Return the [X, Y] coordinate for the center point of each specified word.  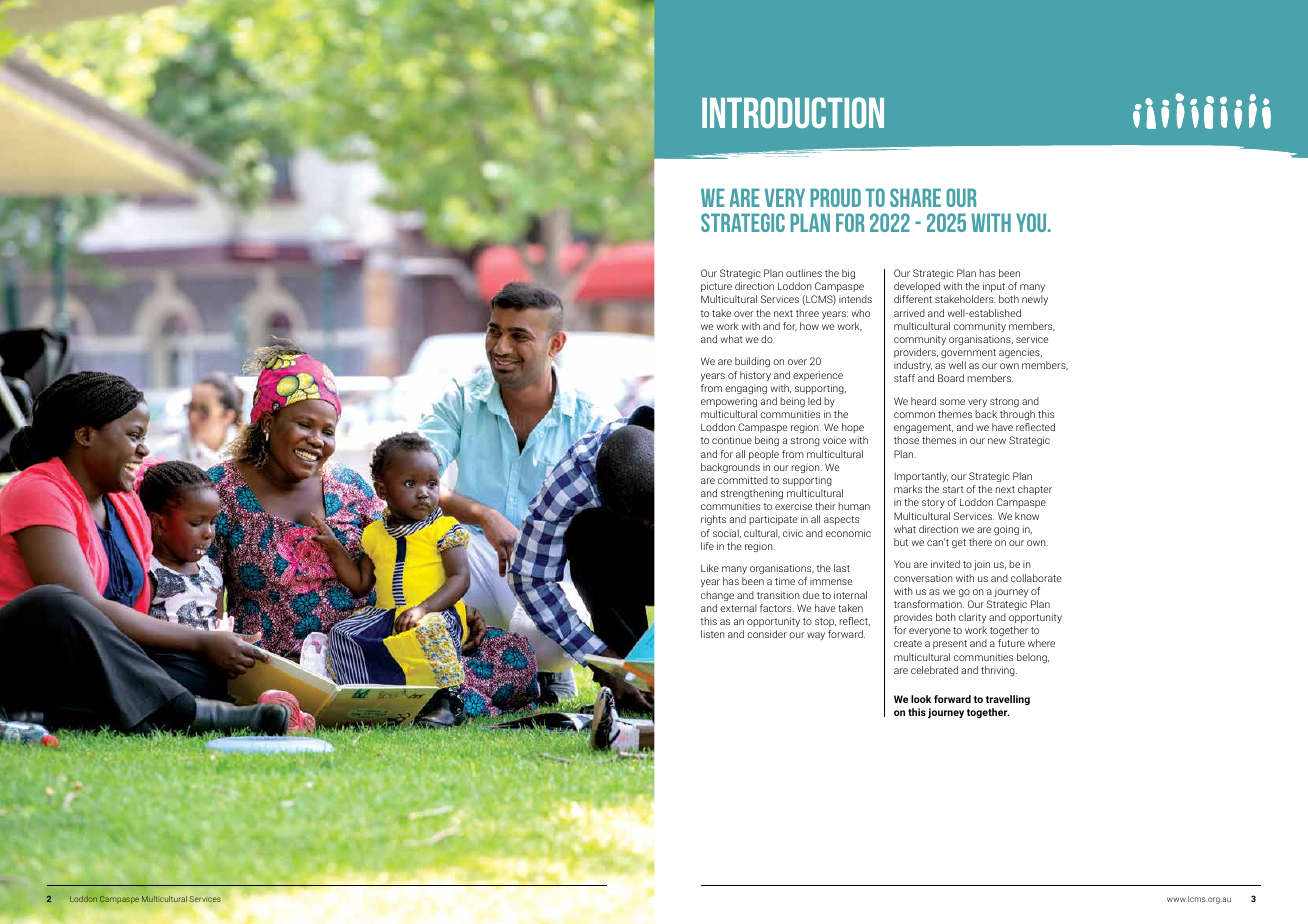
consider [767, 634]
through [1017, 415]
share [915, 197]
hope [853, 428]
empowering [729, 402]
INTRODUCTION [793, 112]
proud [835, 197]
